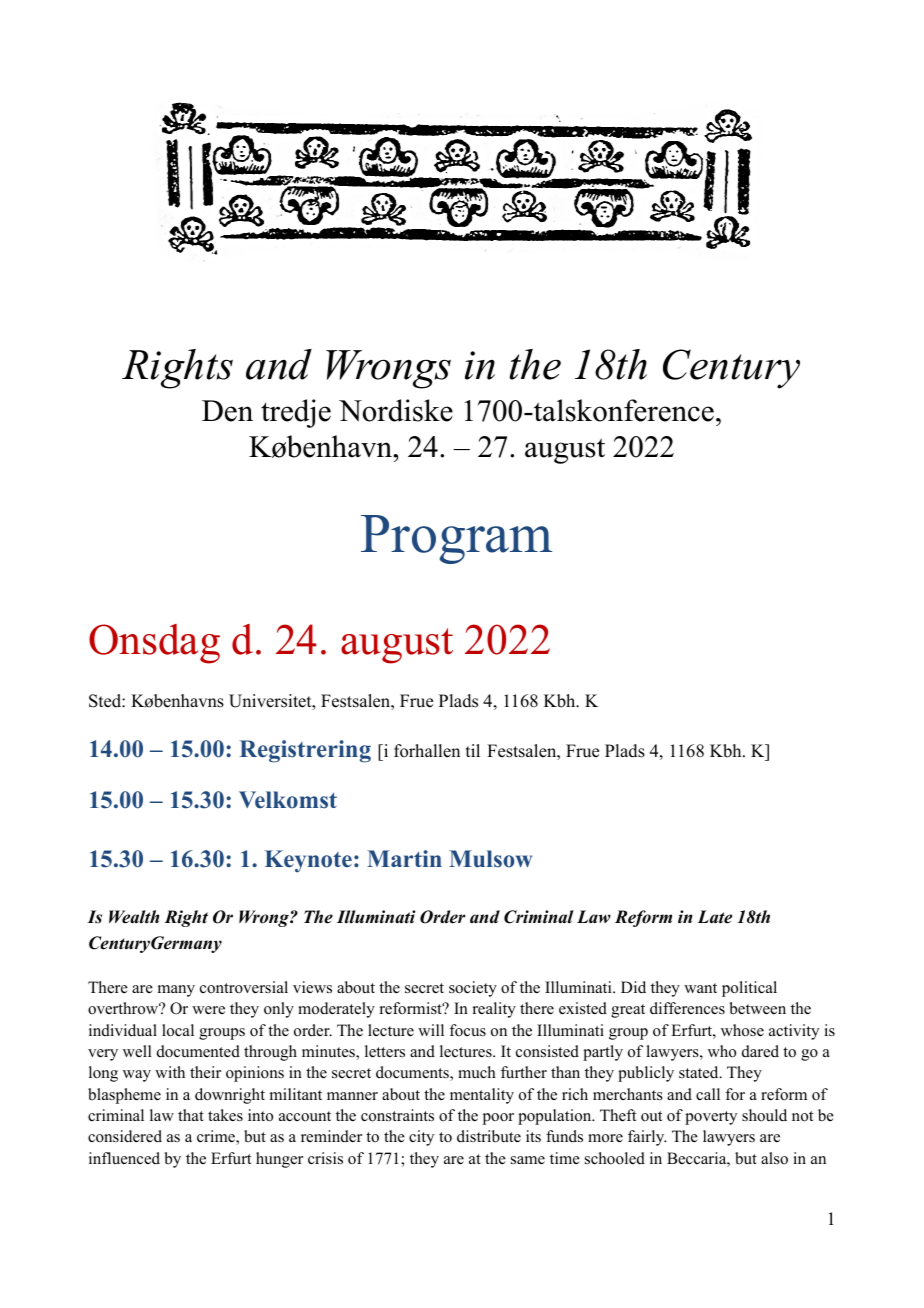  Describe the element at coordinates (191, 1115) in the screenshot. I see `that` at that location.
